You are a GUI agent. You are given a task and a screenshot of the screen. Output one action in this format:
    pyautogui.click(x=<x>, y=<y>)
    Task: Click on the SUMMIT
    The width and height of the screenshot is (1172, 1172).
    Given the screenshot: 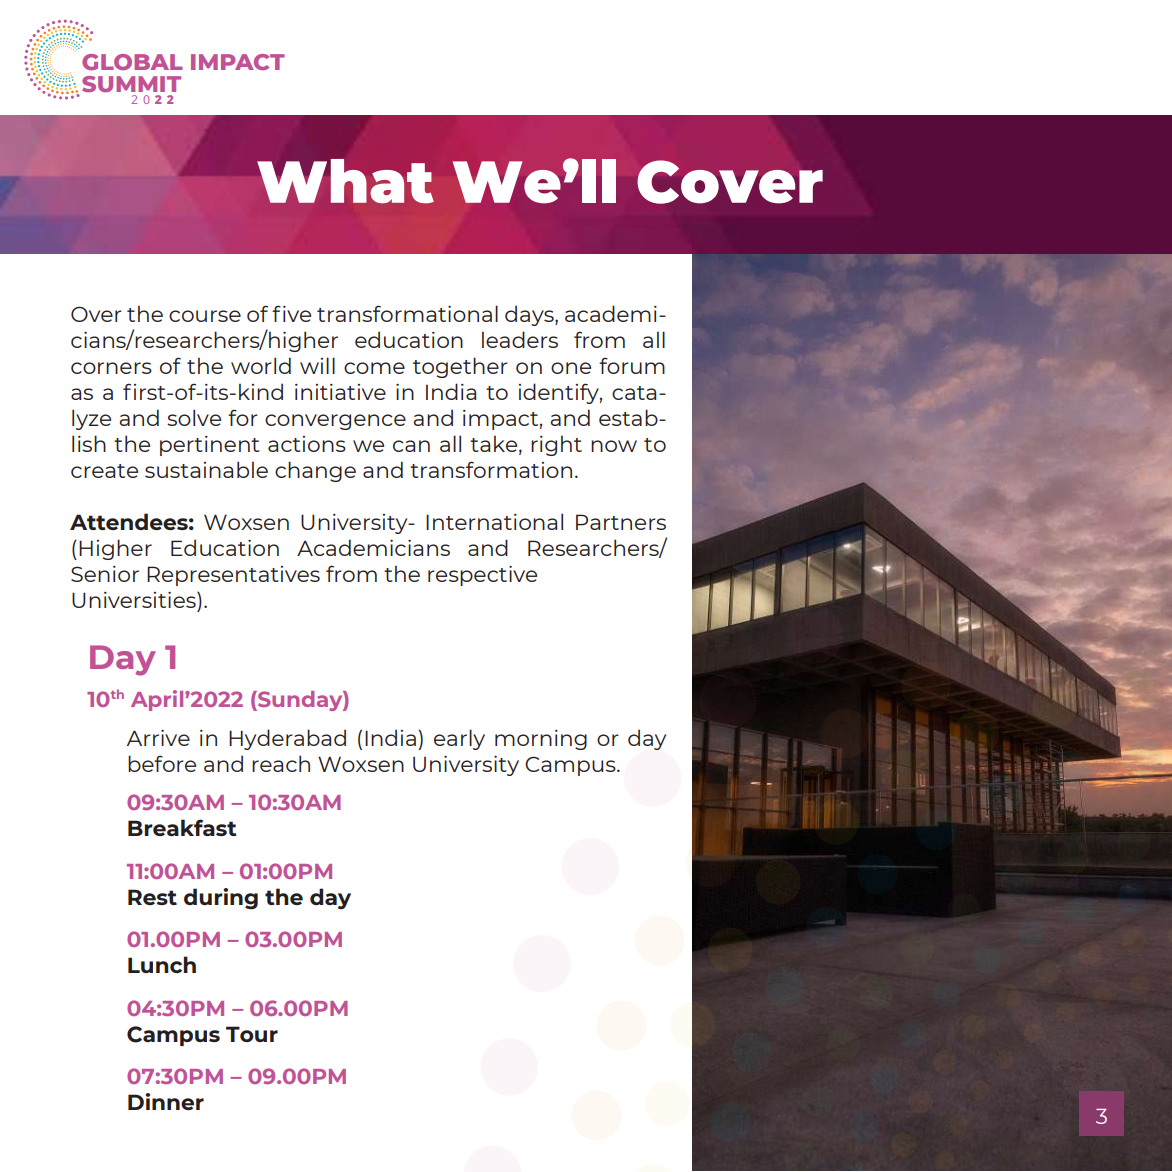 What is the action you would take?
    pyautogui.click(x=131, y=84)
